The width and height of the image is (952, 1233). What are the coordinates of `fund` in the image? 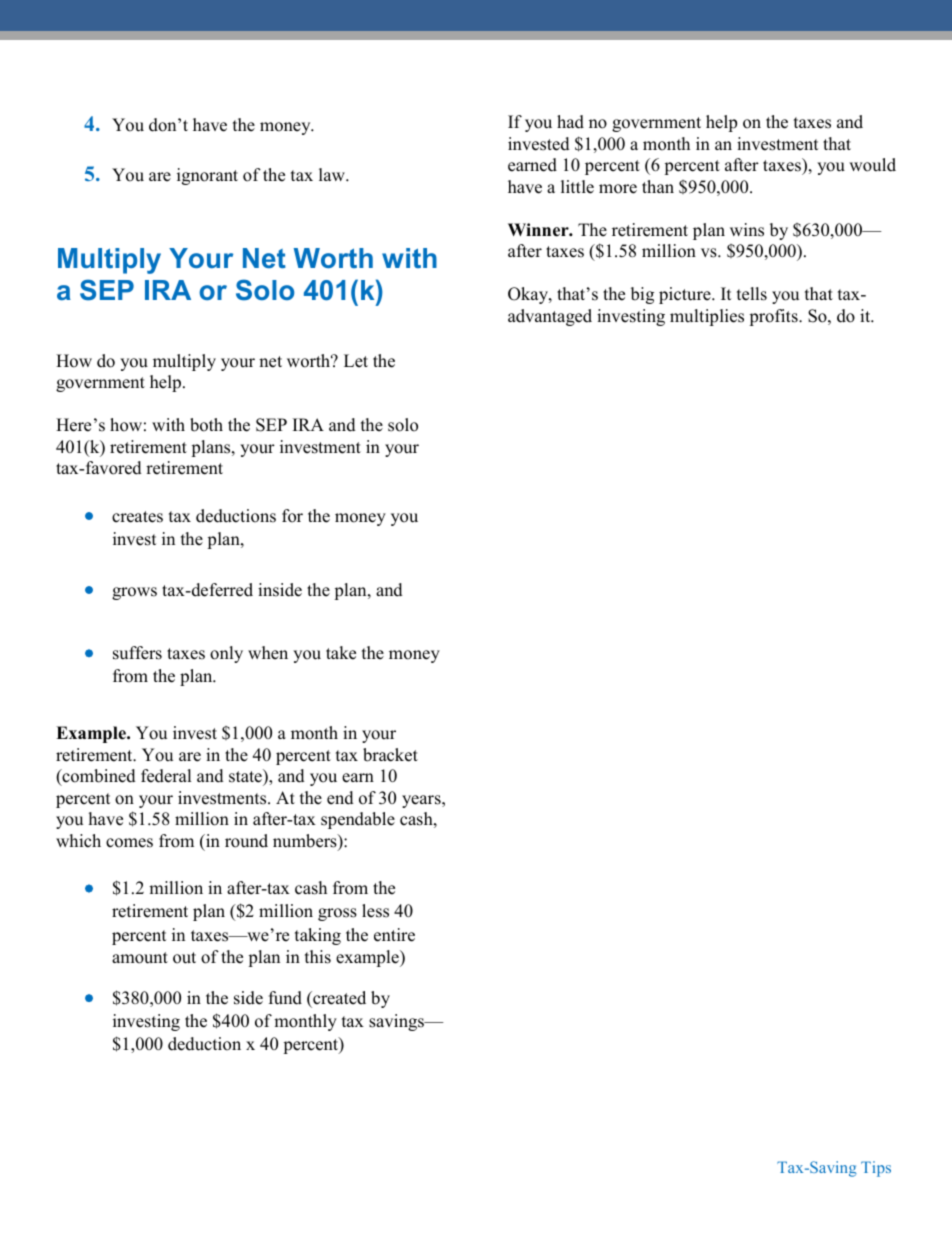 It's located at (285, 998).
